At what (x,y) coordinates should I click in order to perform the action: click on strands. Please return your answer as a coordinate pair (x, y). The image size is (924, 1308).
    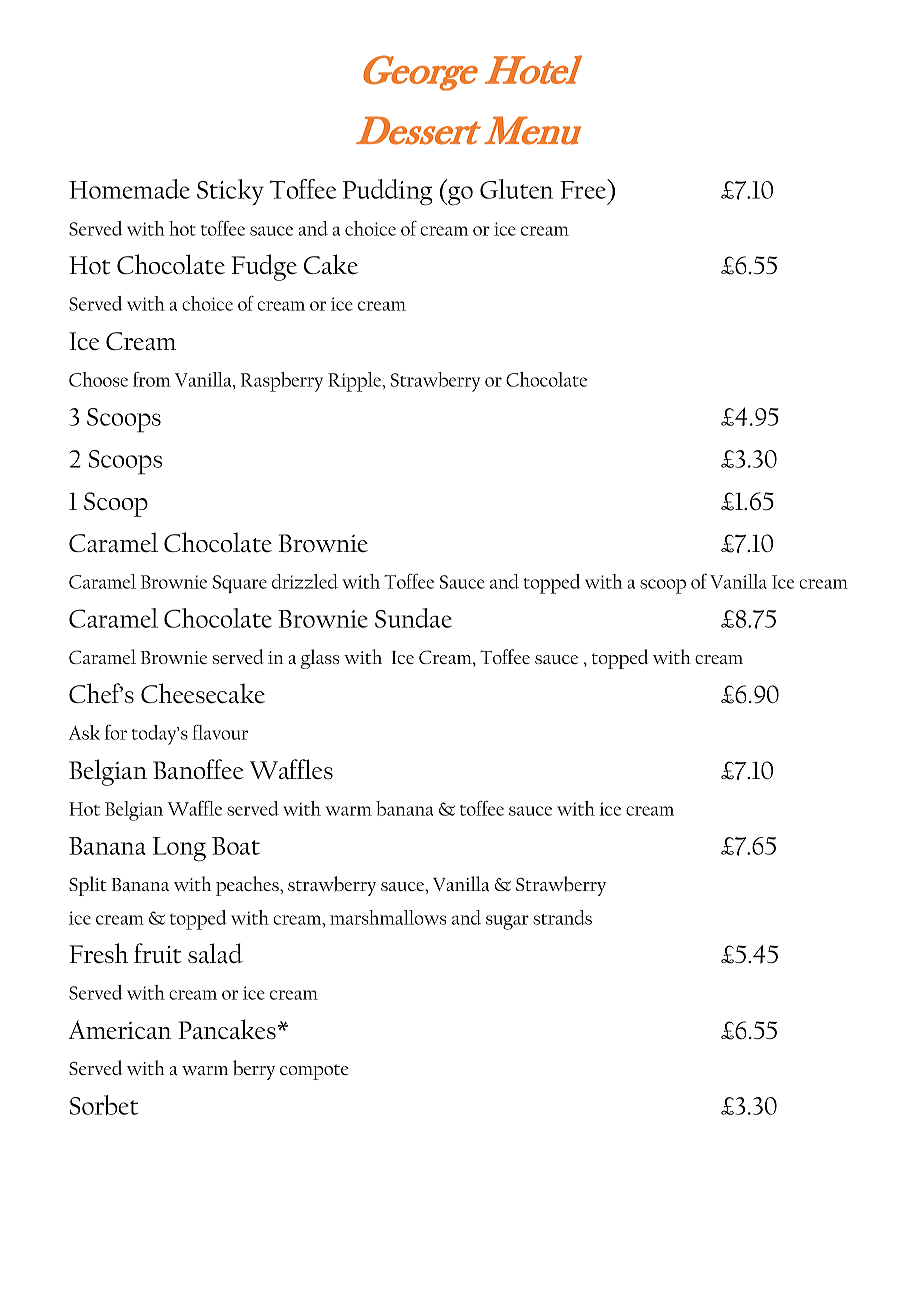
    Looking at the image, I should click on (562, 917).
